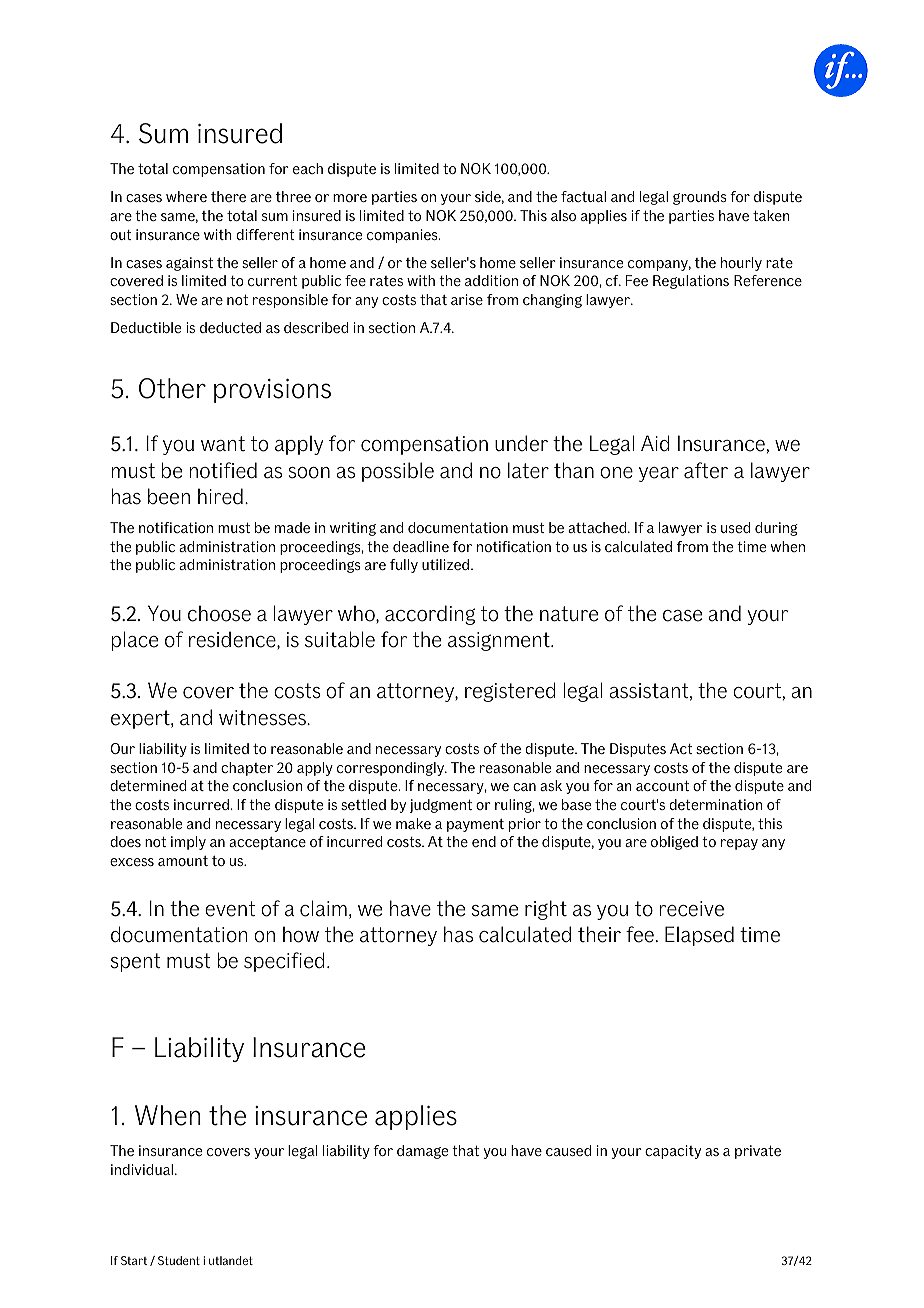 This screenshot has width=924, height=1308. I want to click on witnesses, so click(263, 718).
